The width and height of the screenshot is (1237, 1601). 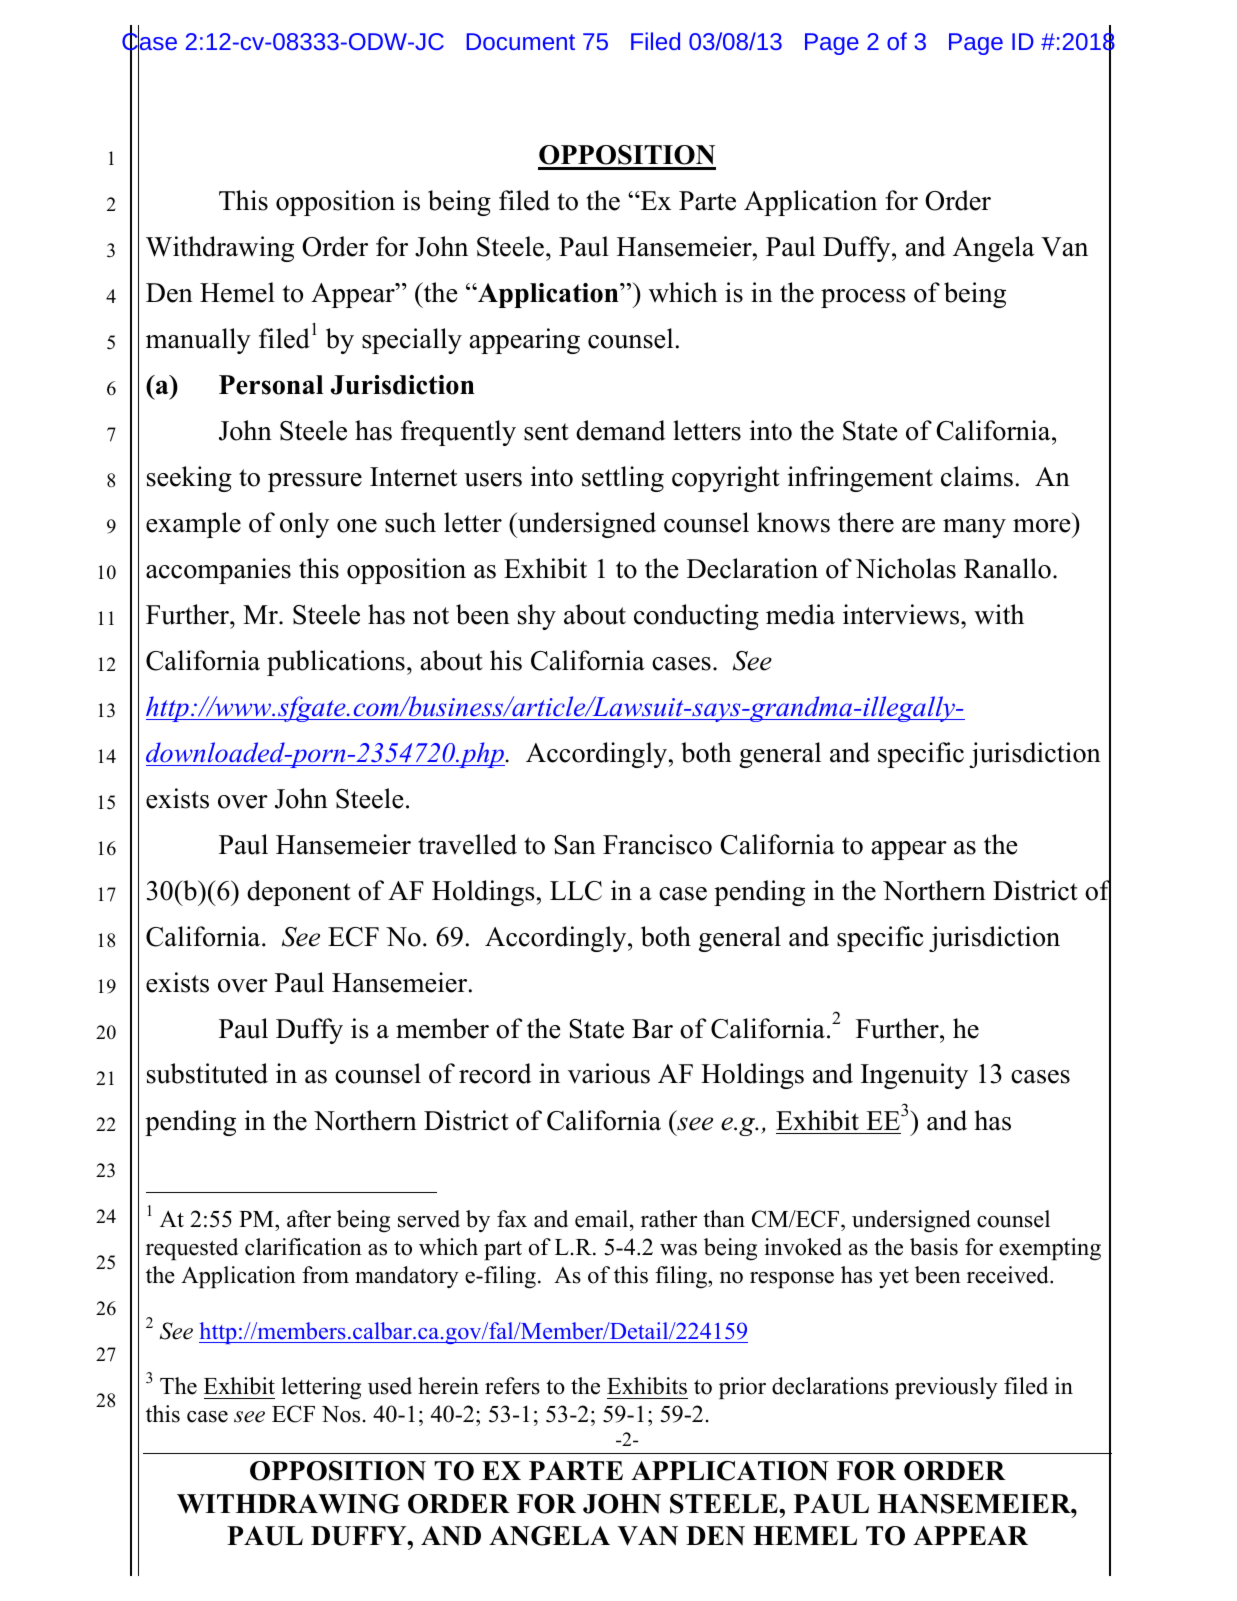 I want to click on settling, so click(x=623, y=479).
